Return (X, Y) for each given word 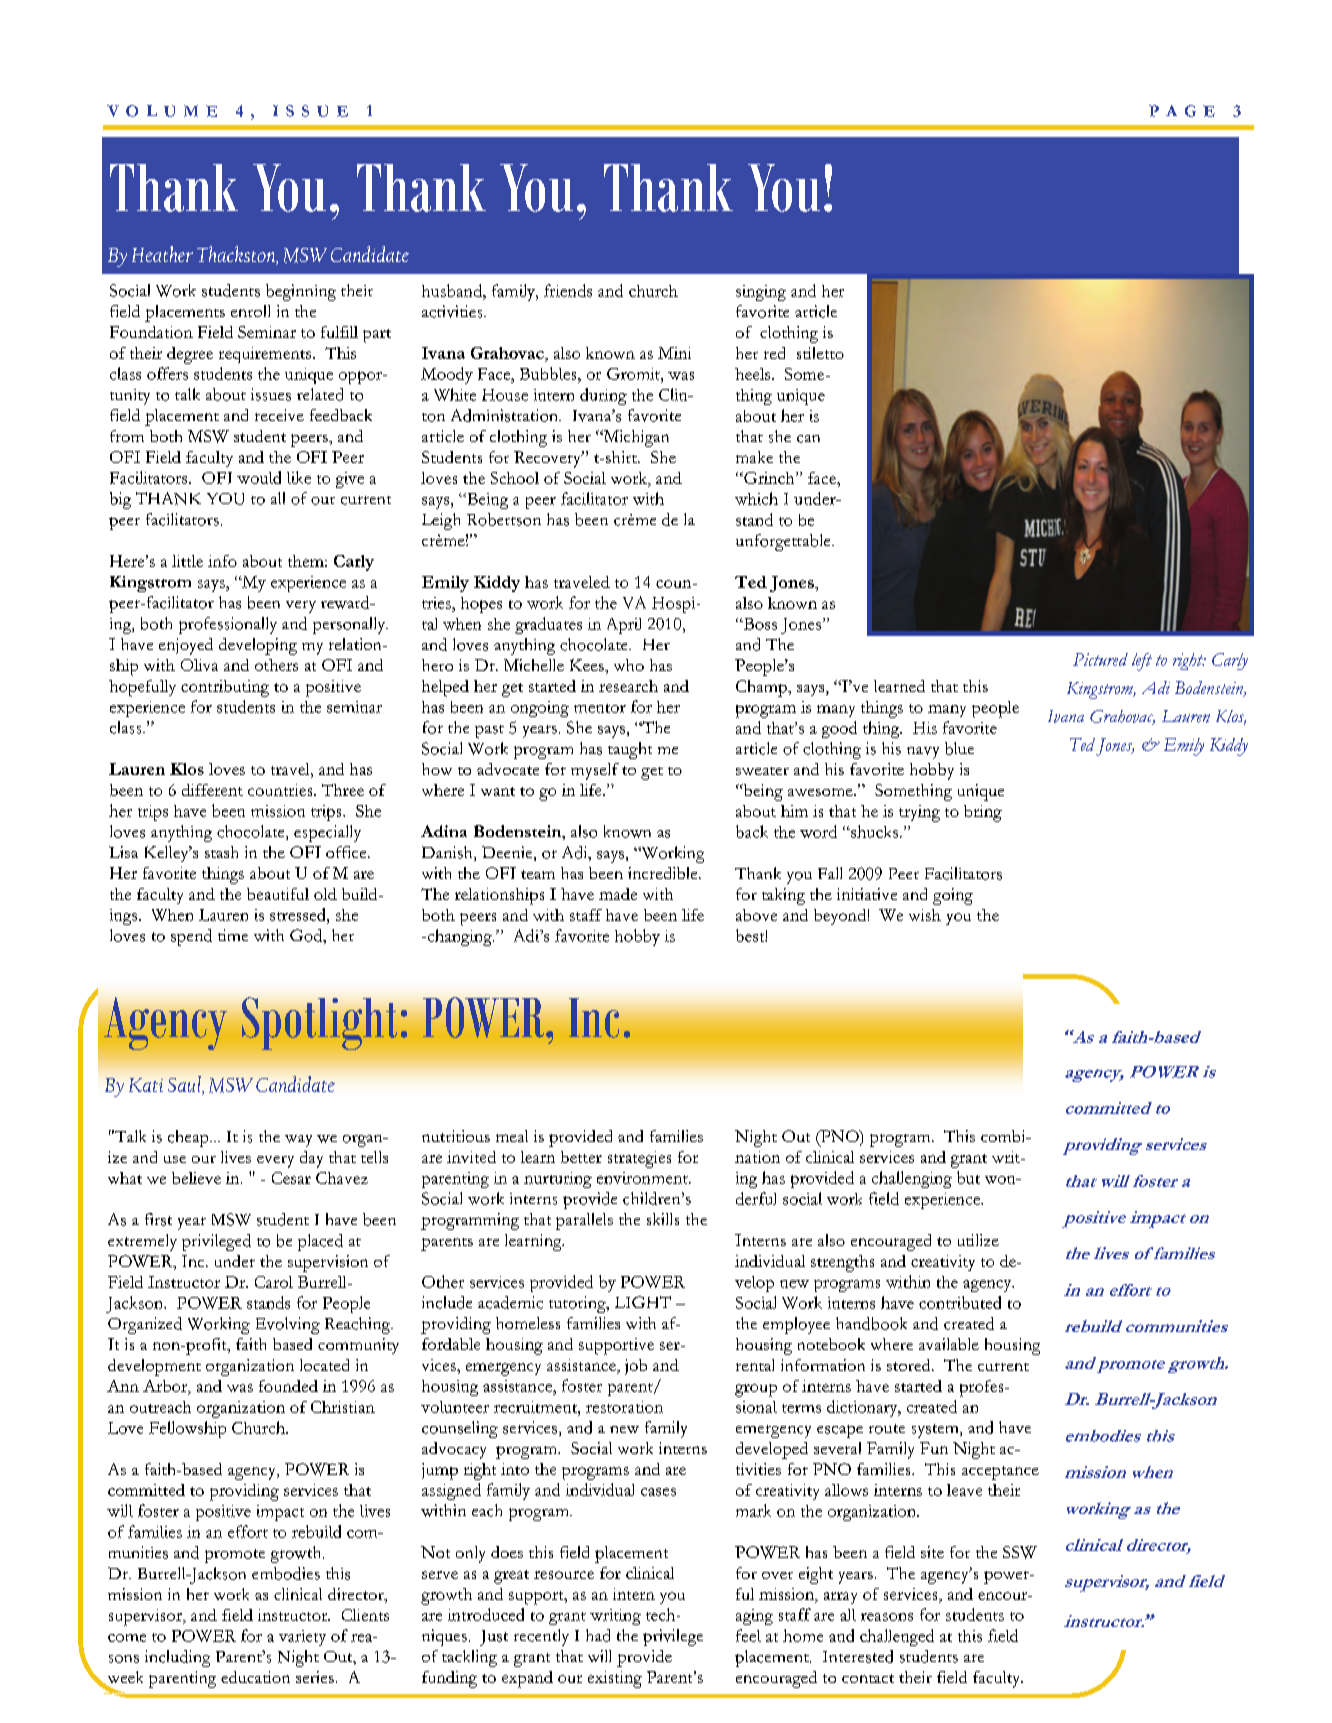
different (212, 790)
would (259, 477)
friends (568, 290)
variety (302, 1638)
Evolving (288, 1325)
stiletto (820, 353)
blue (959, 748)
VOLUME (162, 111)
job (636, 1367)
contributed (960, 1302)
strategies (639, 1159)
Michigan (635, 438)
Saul (185, 1085)
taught (630, 750)
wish (925, 915)
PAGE (1182, 111)
